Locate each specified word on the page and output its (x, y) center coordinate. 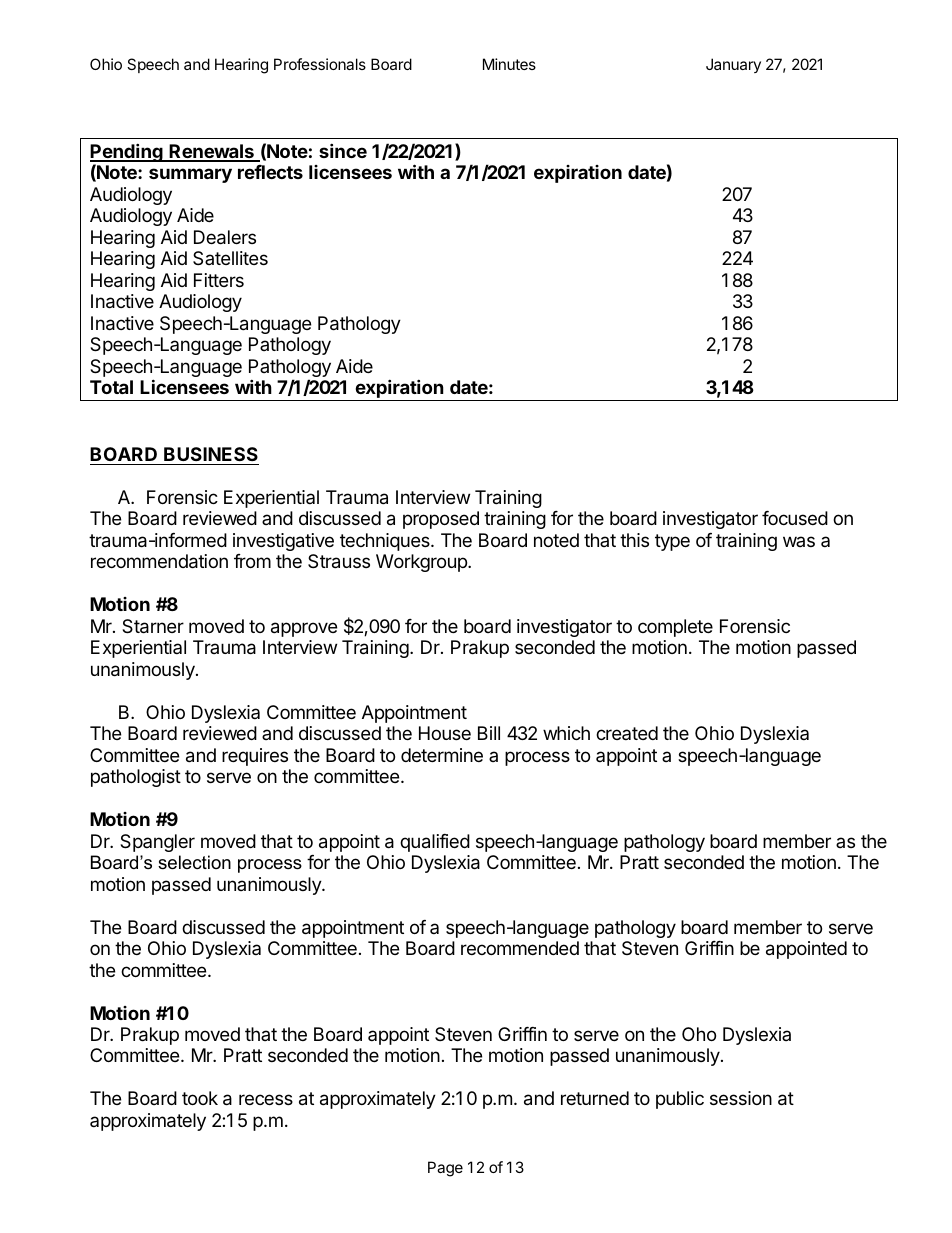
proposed (441, 520)
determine (442, 755)
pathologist (136, 778)
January (733, 65)
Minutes (509, 64)
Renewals (211, 152)
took (200, 1098)
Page (445, 1169)
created (627, 733)
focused (795, 518)
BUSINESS (211, 454)
